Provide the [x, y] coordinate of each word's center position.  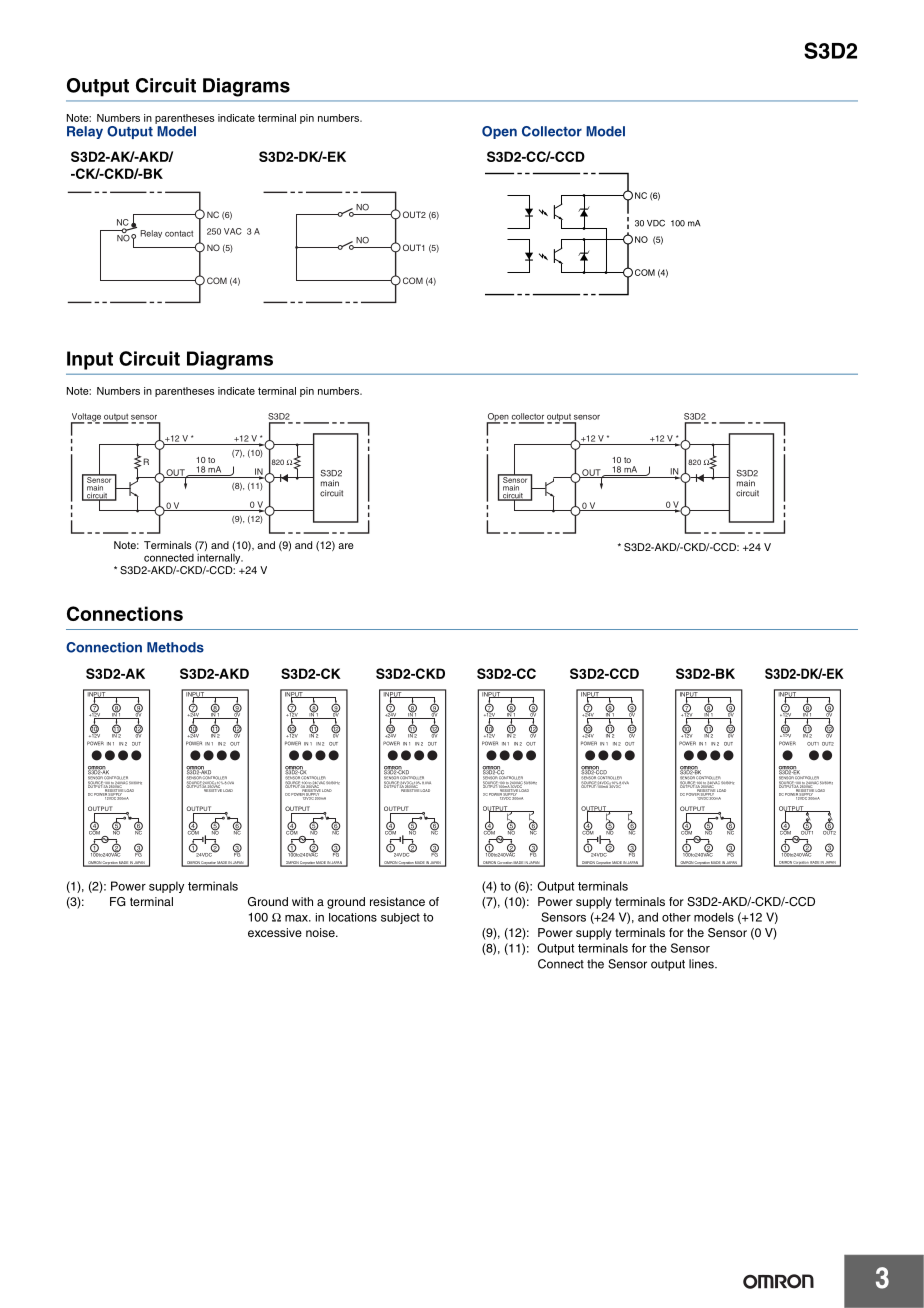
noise [321, 932]
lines [702, 964]
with [302, 901]
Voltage [86, 418]
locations [353, 917]
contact [179, 233]
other [676, 917]
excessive [275, 932]
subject [400, 918]
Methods [175, 647]
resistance [397, 901]
